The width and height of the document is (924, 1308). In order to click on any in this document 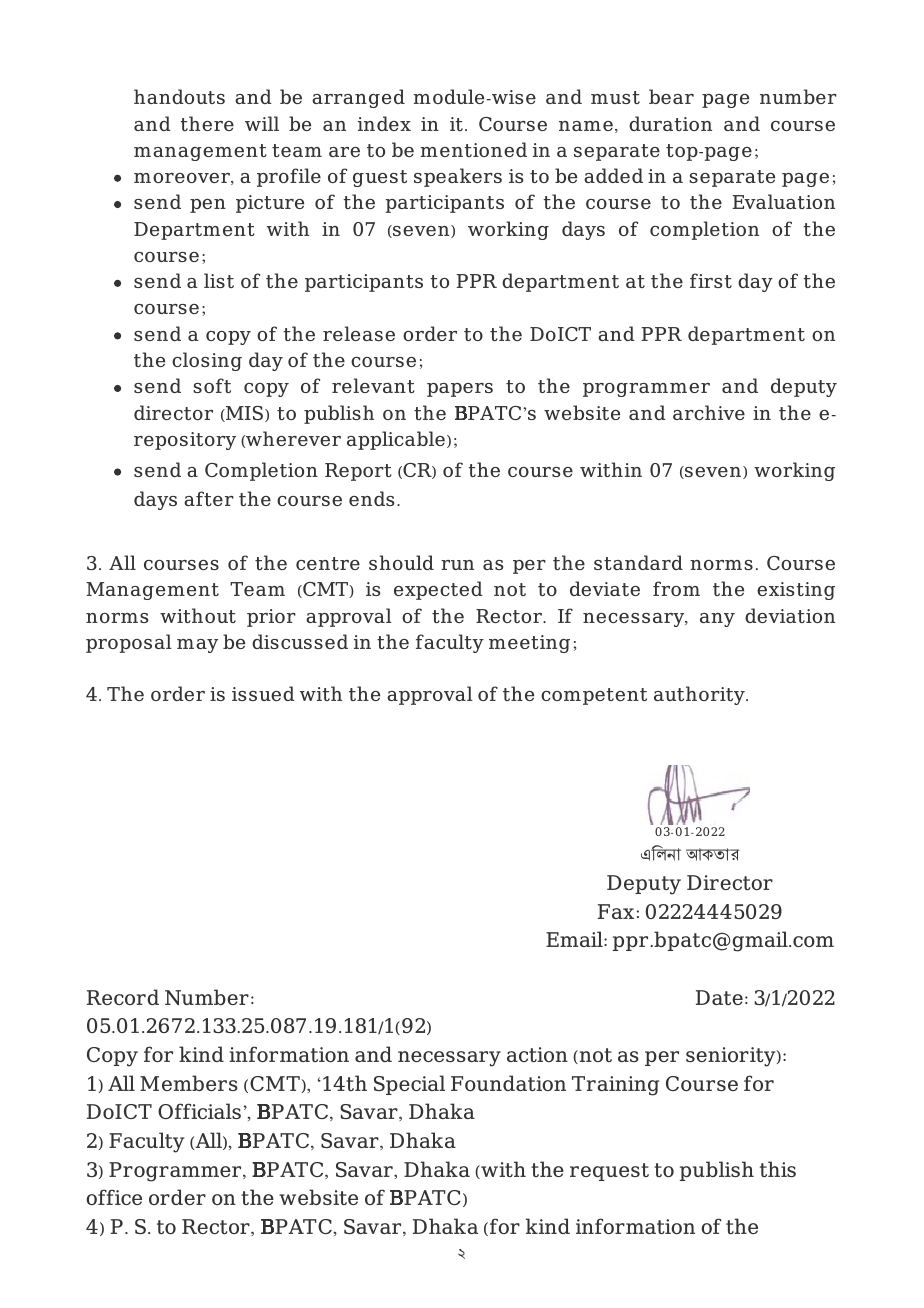, I will do `click(717, 620)`.
